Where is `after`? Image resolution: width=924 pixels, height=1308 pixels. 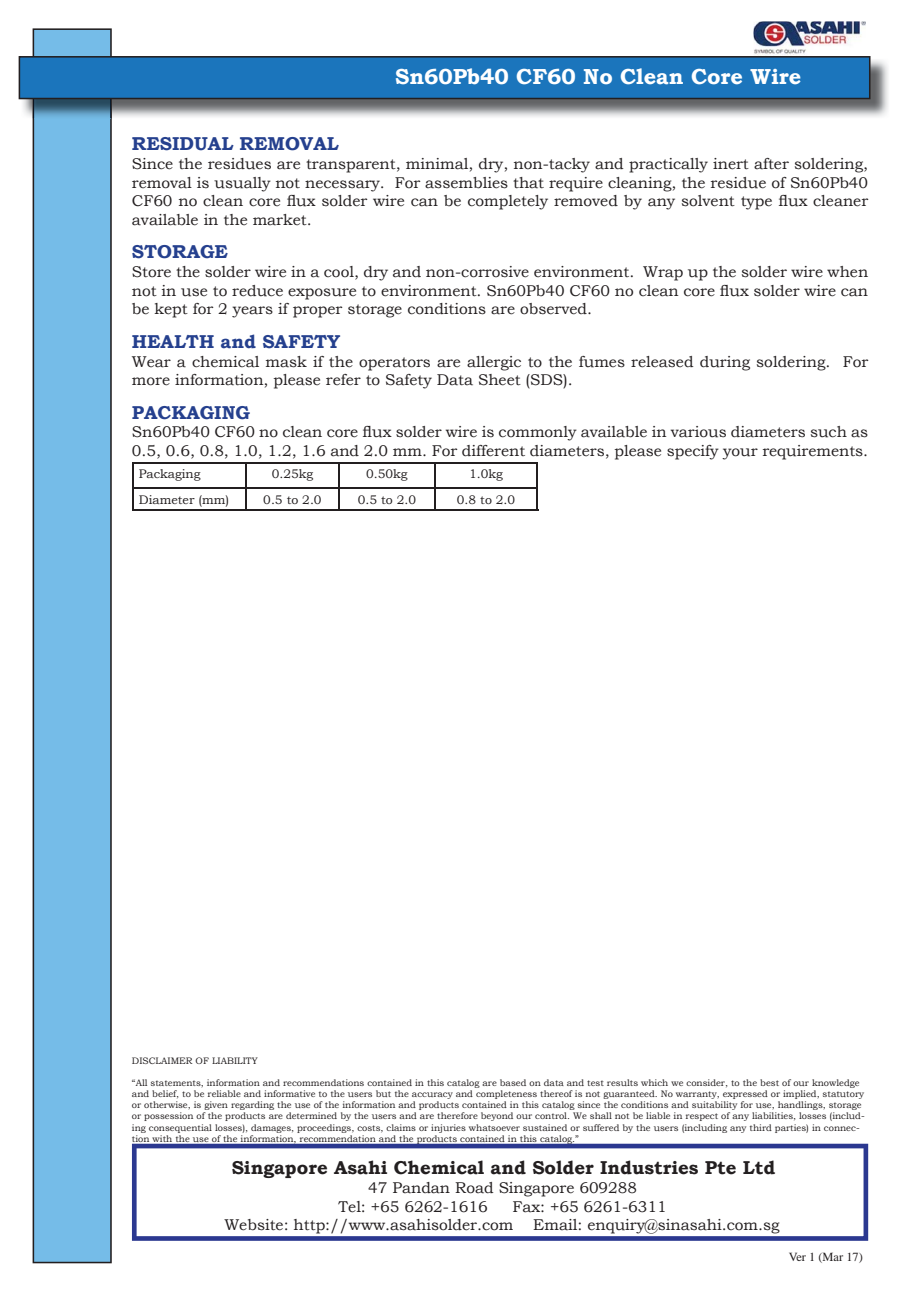
after is located at coordinates (771, 164).
